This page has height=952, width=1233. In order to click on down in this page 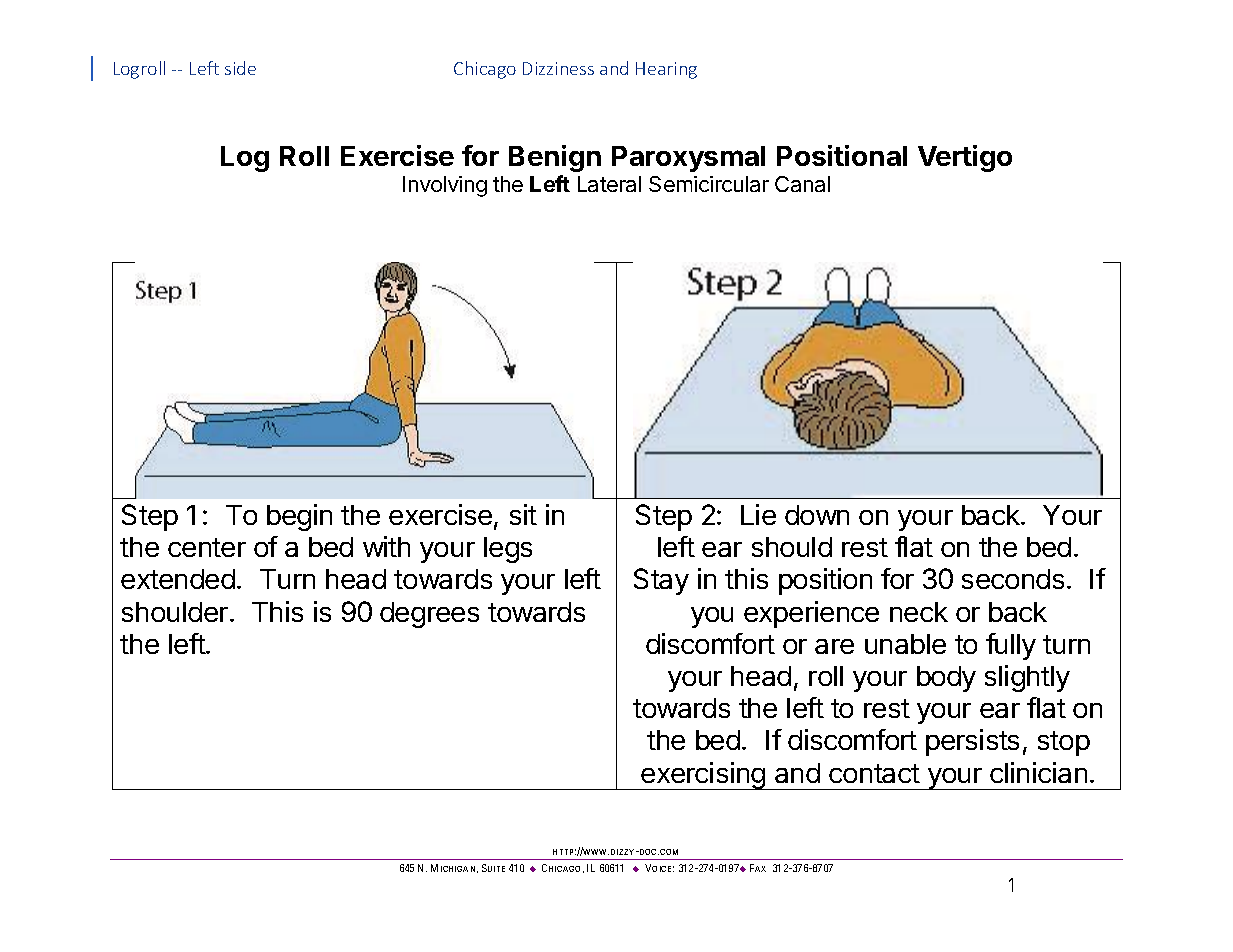, I will do `click(817, 515)`.
